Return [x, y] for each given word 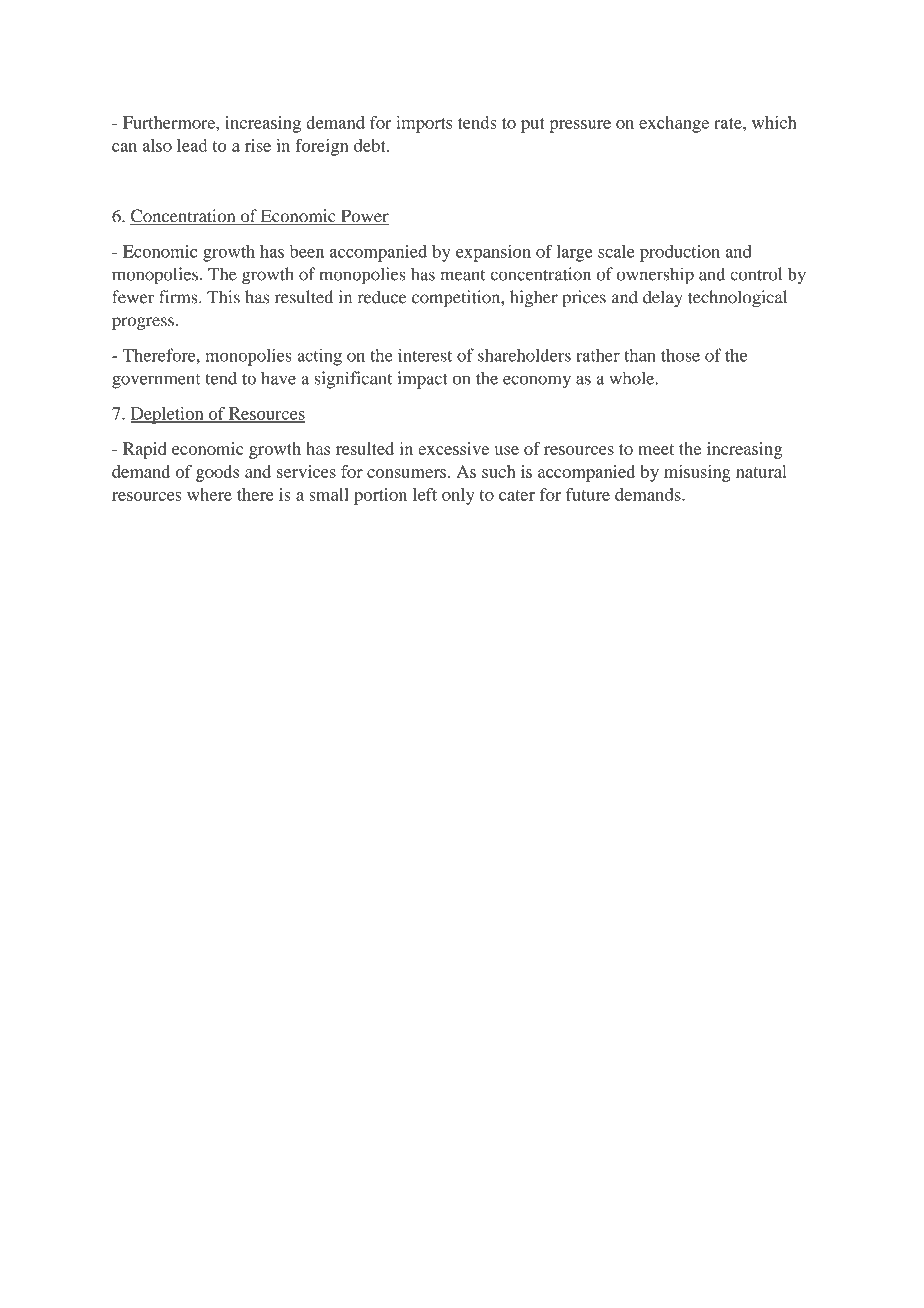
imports [424, 124]
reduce [382, 297]
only [458, 496]
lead [192, 145]
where [209, 494]
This [223, 297]
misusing [697, 473]
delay [663, 298]
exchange [674, 124]
